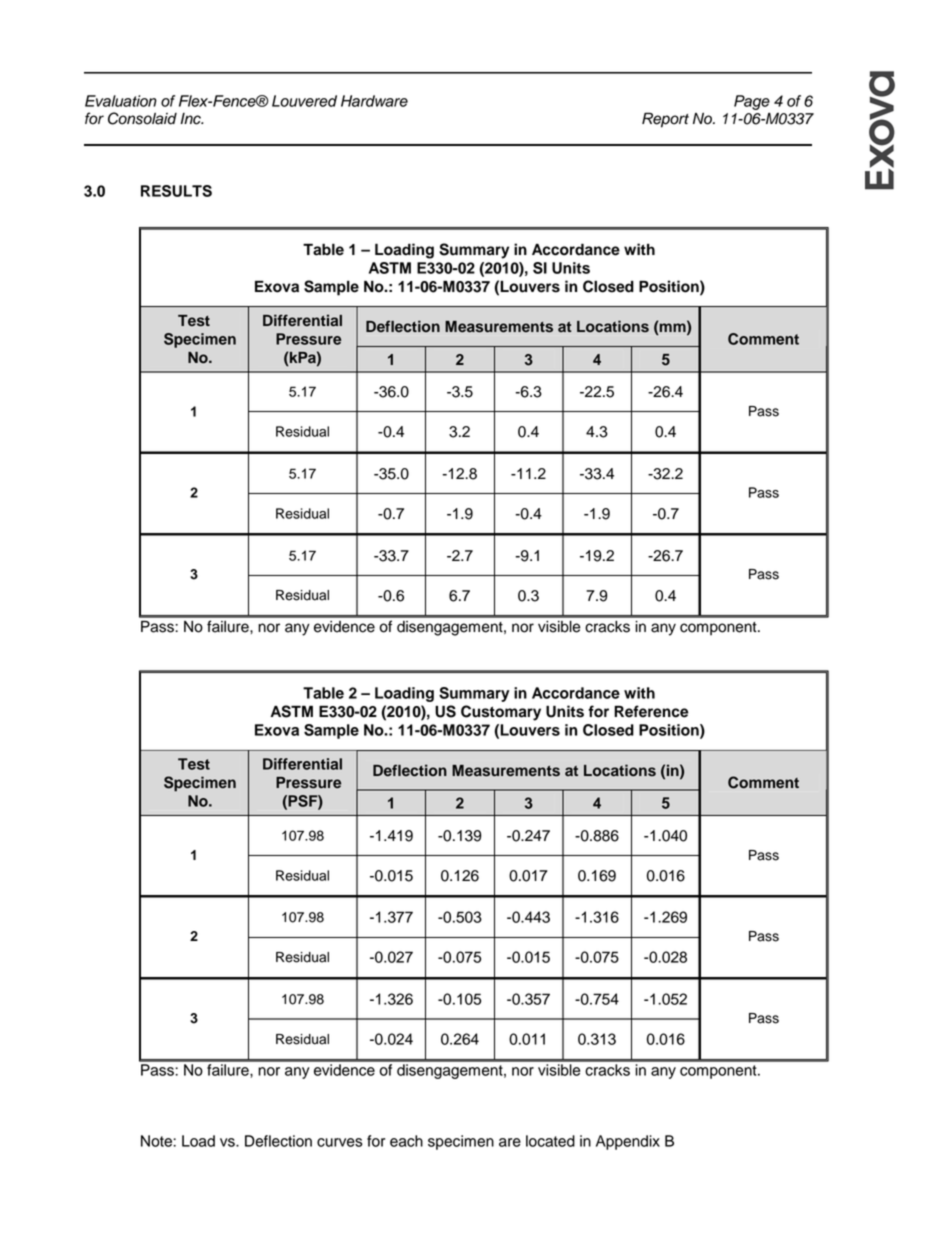  What do you see at coordinates (406, 1141) in the screenshot?
I see `each` at bounding box center [406, 1141].
